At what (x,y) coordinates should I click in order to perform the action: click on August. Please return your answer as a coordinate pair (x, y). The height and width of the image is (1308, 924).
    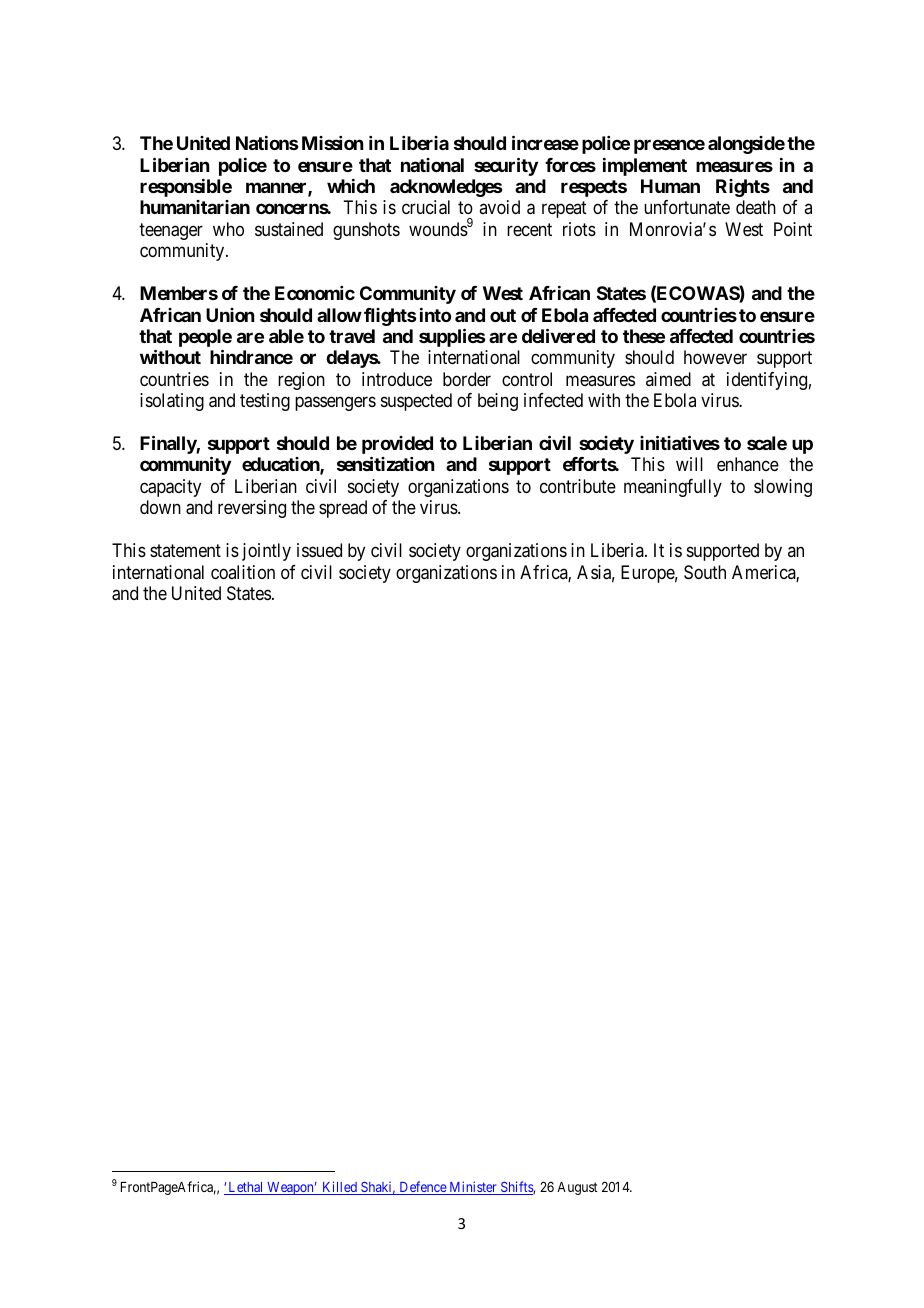
    Looking at the image, I should click on (577, 1188).
